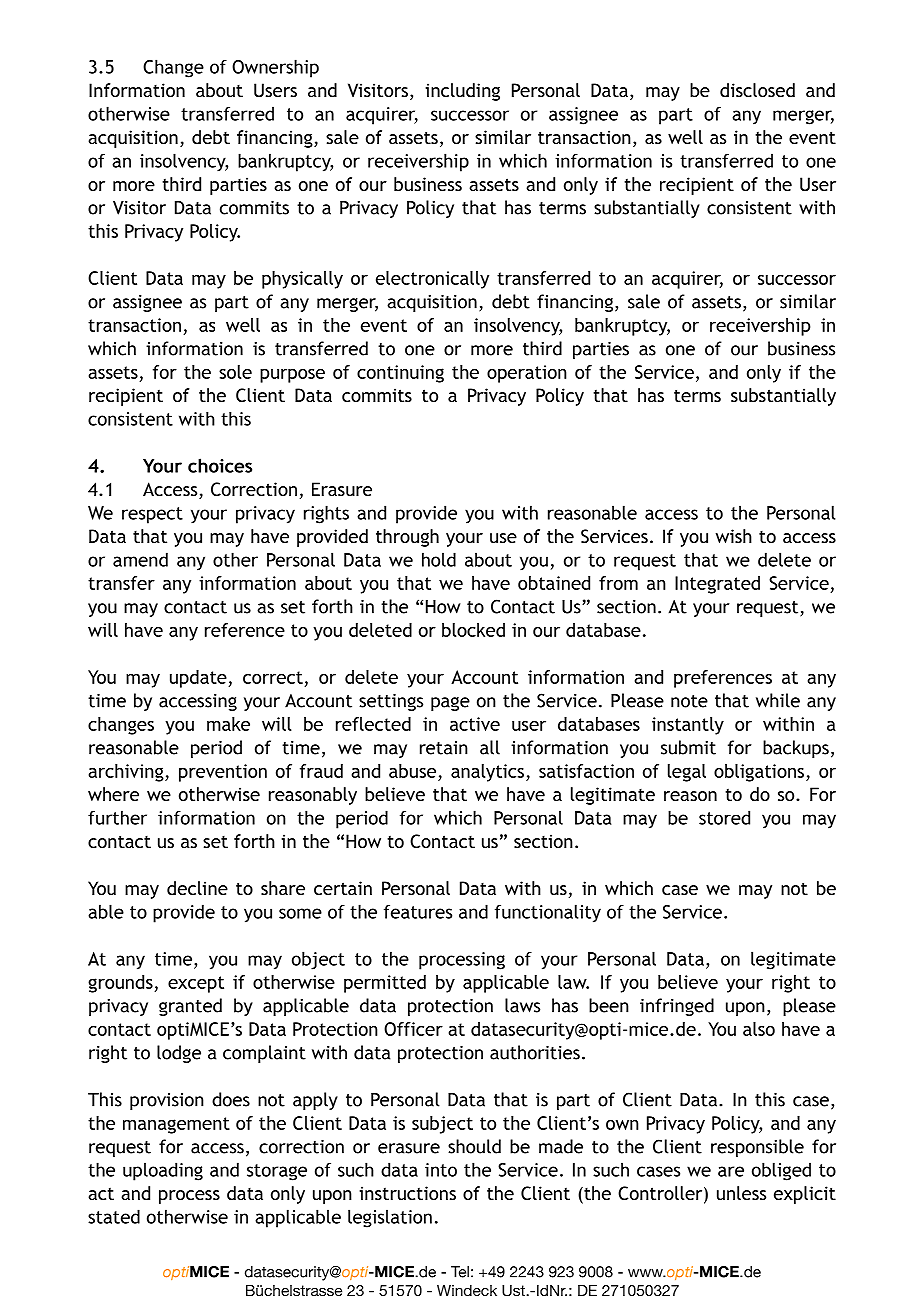  I want to click on disclosed, so click(757, 90).
